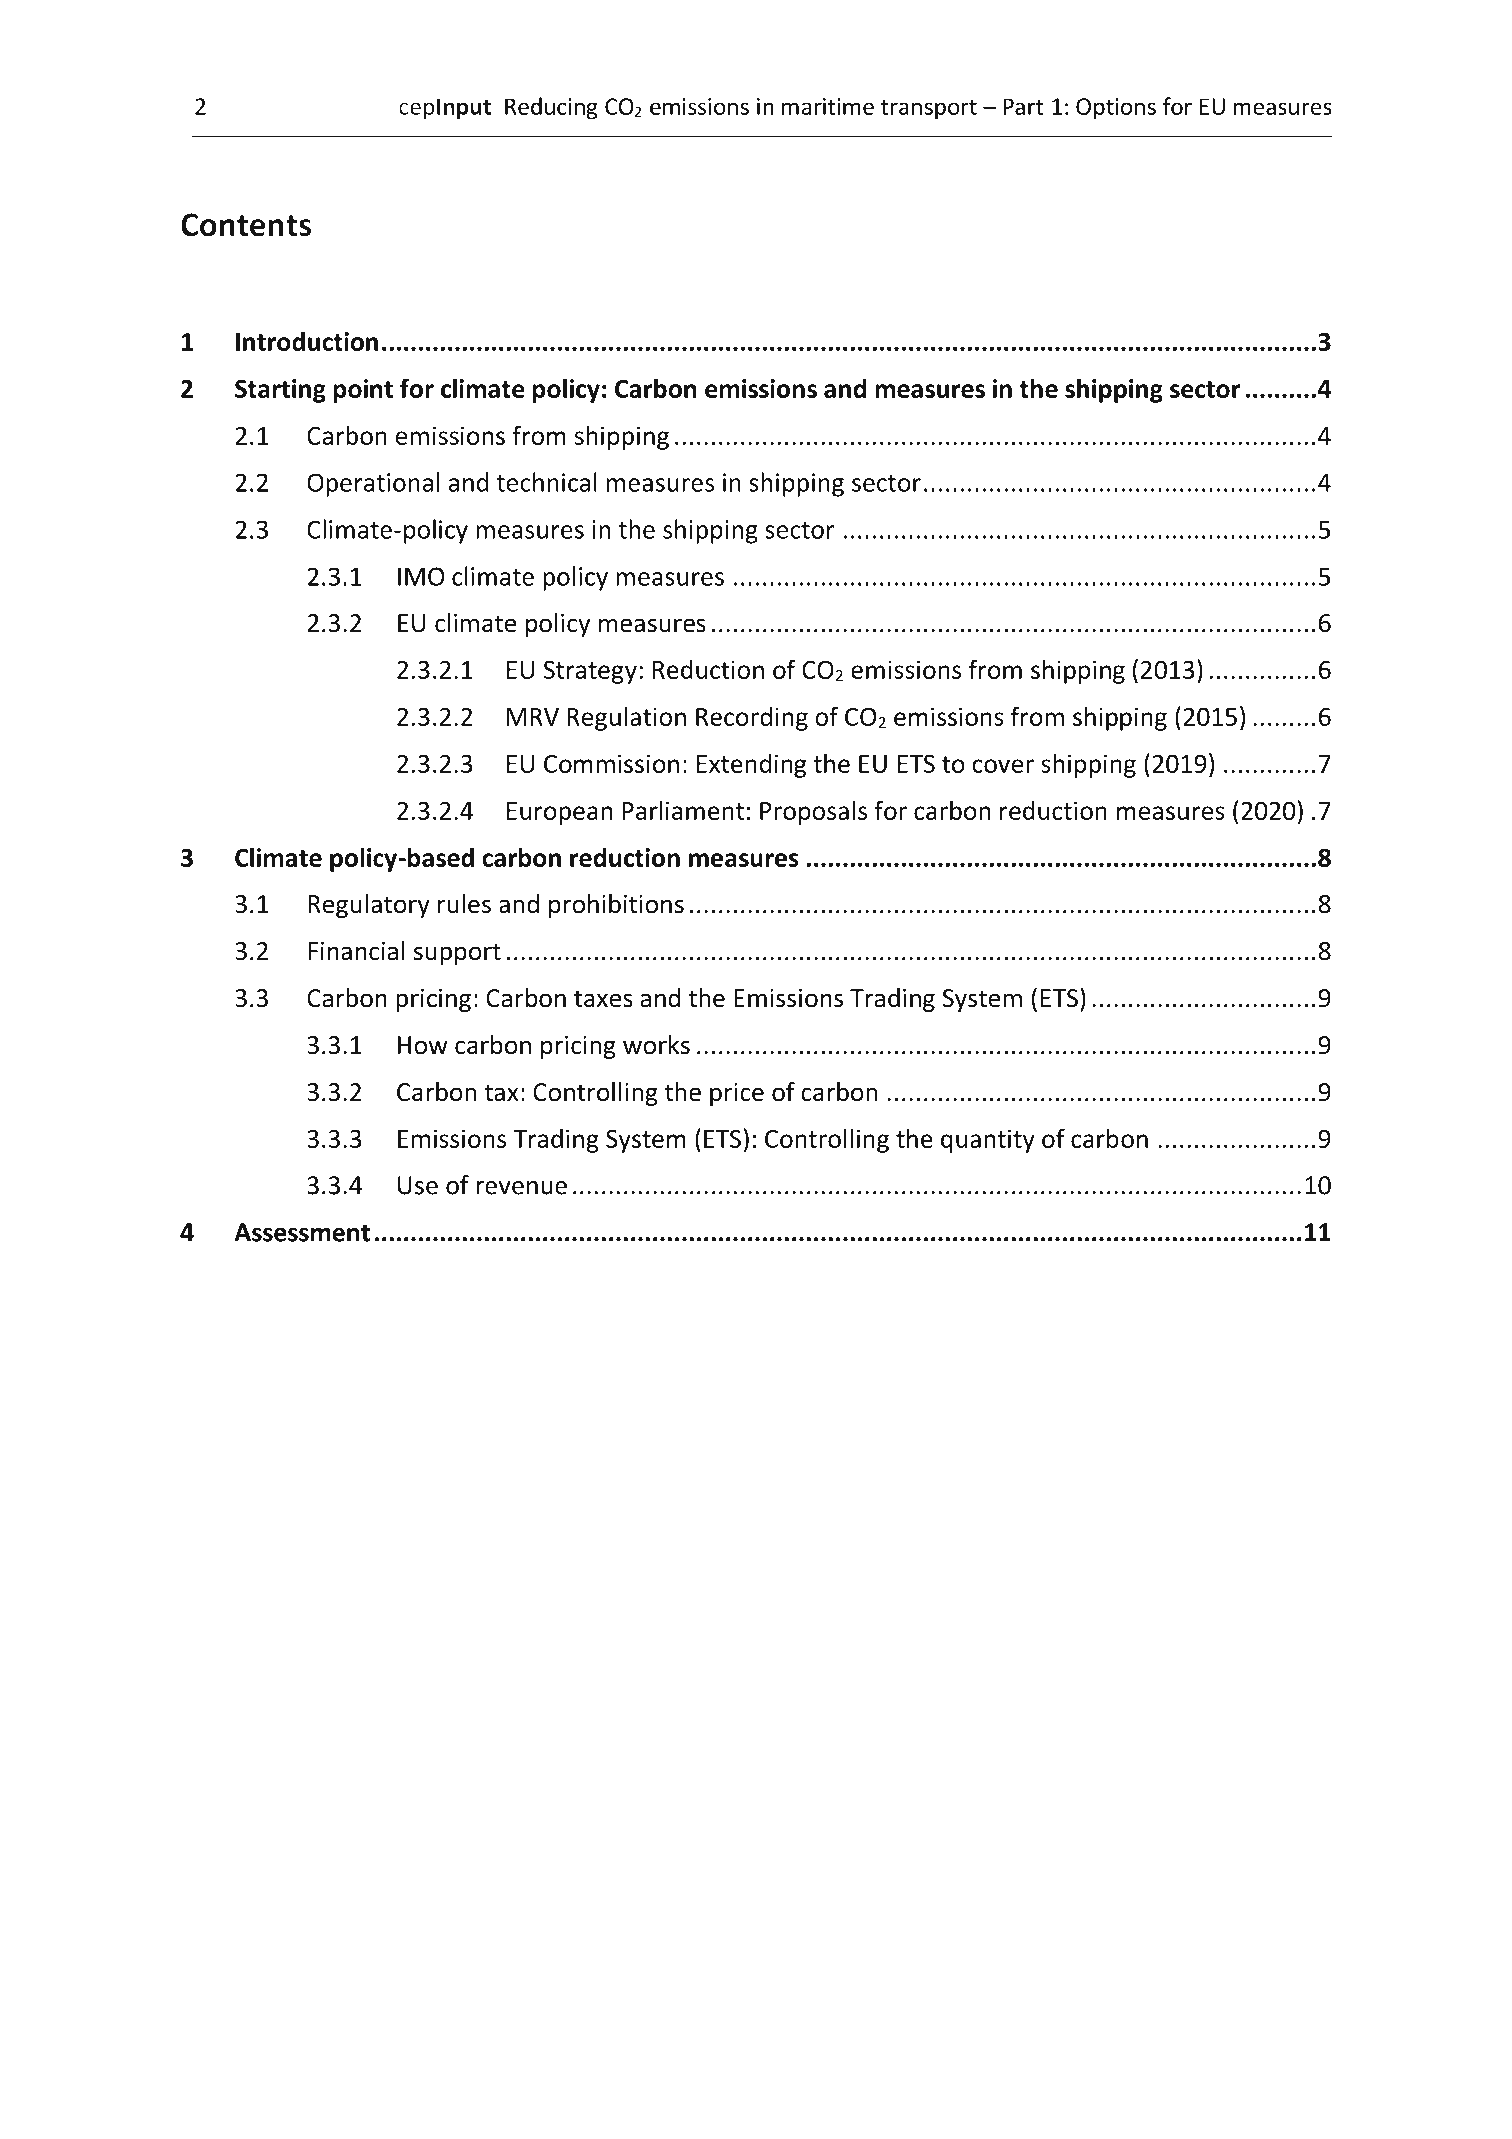 This screenshot has height=2139, width=1512. What do you see at coordinates (421, 576) in the screenshot?
I see `IMO` at bounding box center [421, 576].
